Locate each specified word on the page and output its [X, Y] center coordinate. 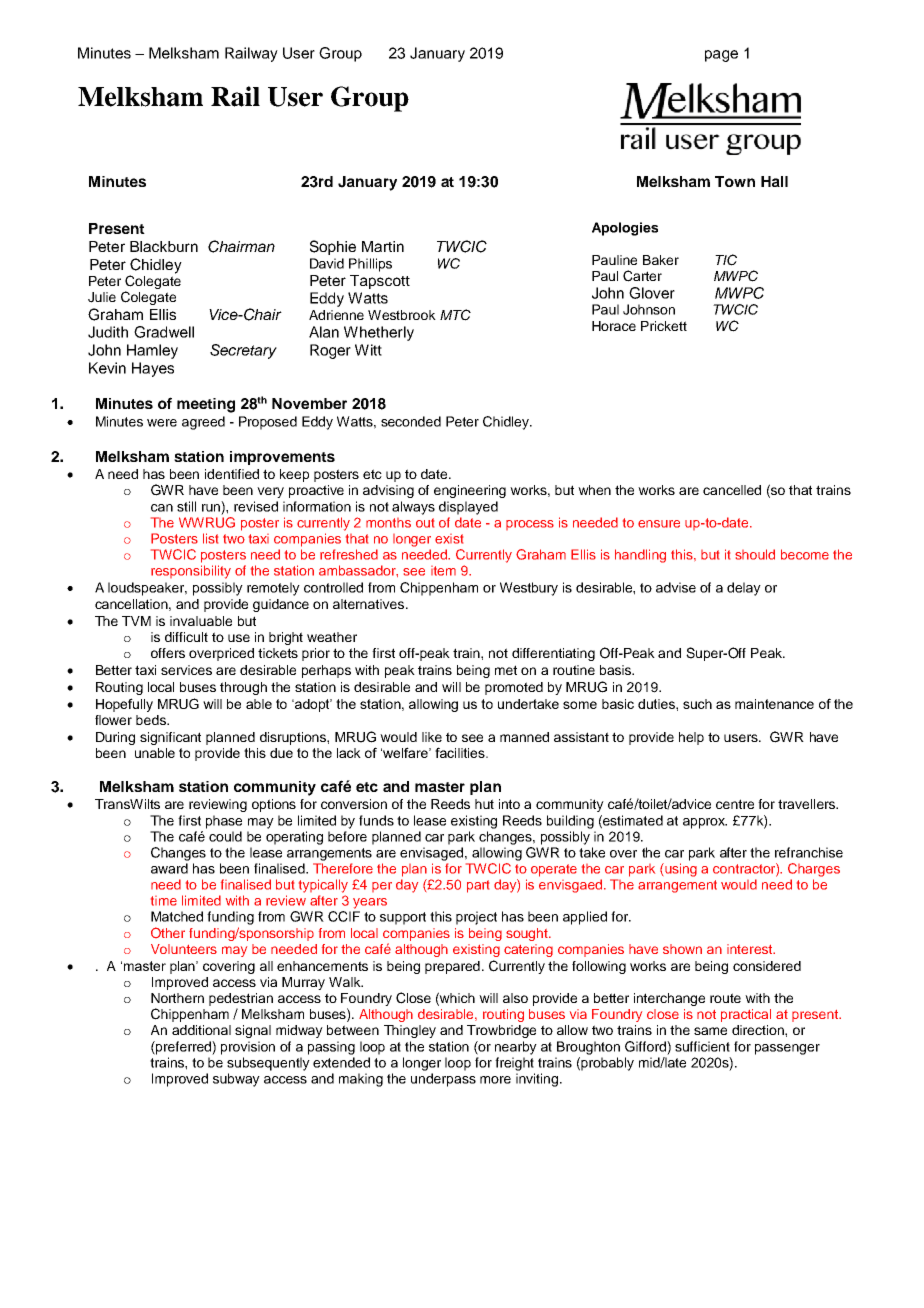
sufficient [702, 1046]
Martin [383, 246]
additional [201, 1030]
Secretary [243, 351]
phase [224, 822]
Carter [642, 276]
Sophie [333, 247]
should [755, 554]
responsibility [191, 572]
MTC [455, 315]
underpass [443, 1080]
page [721, 56]
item [443, 571]
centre [735, 804]
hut [484, 804]
